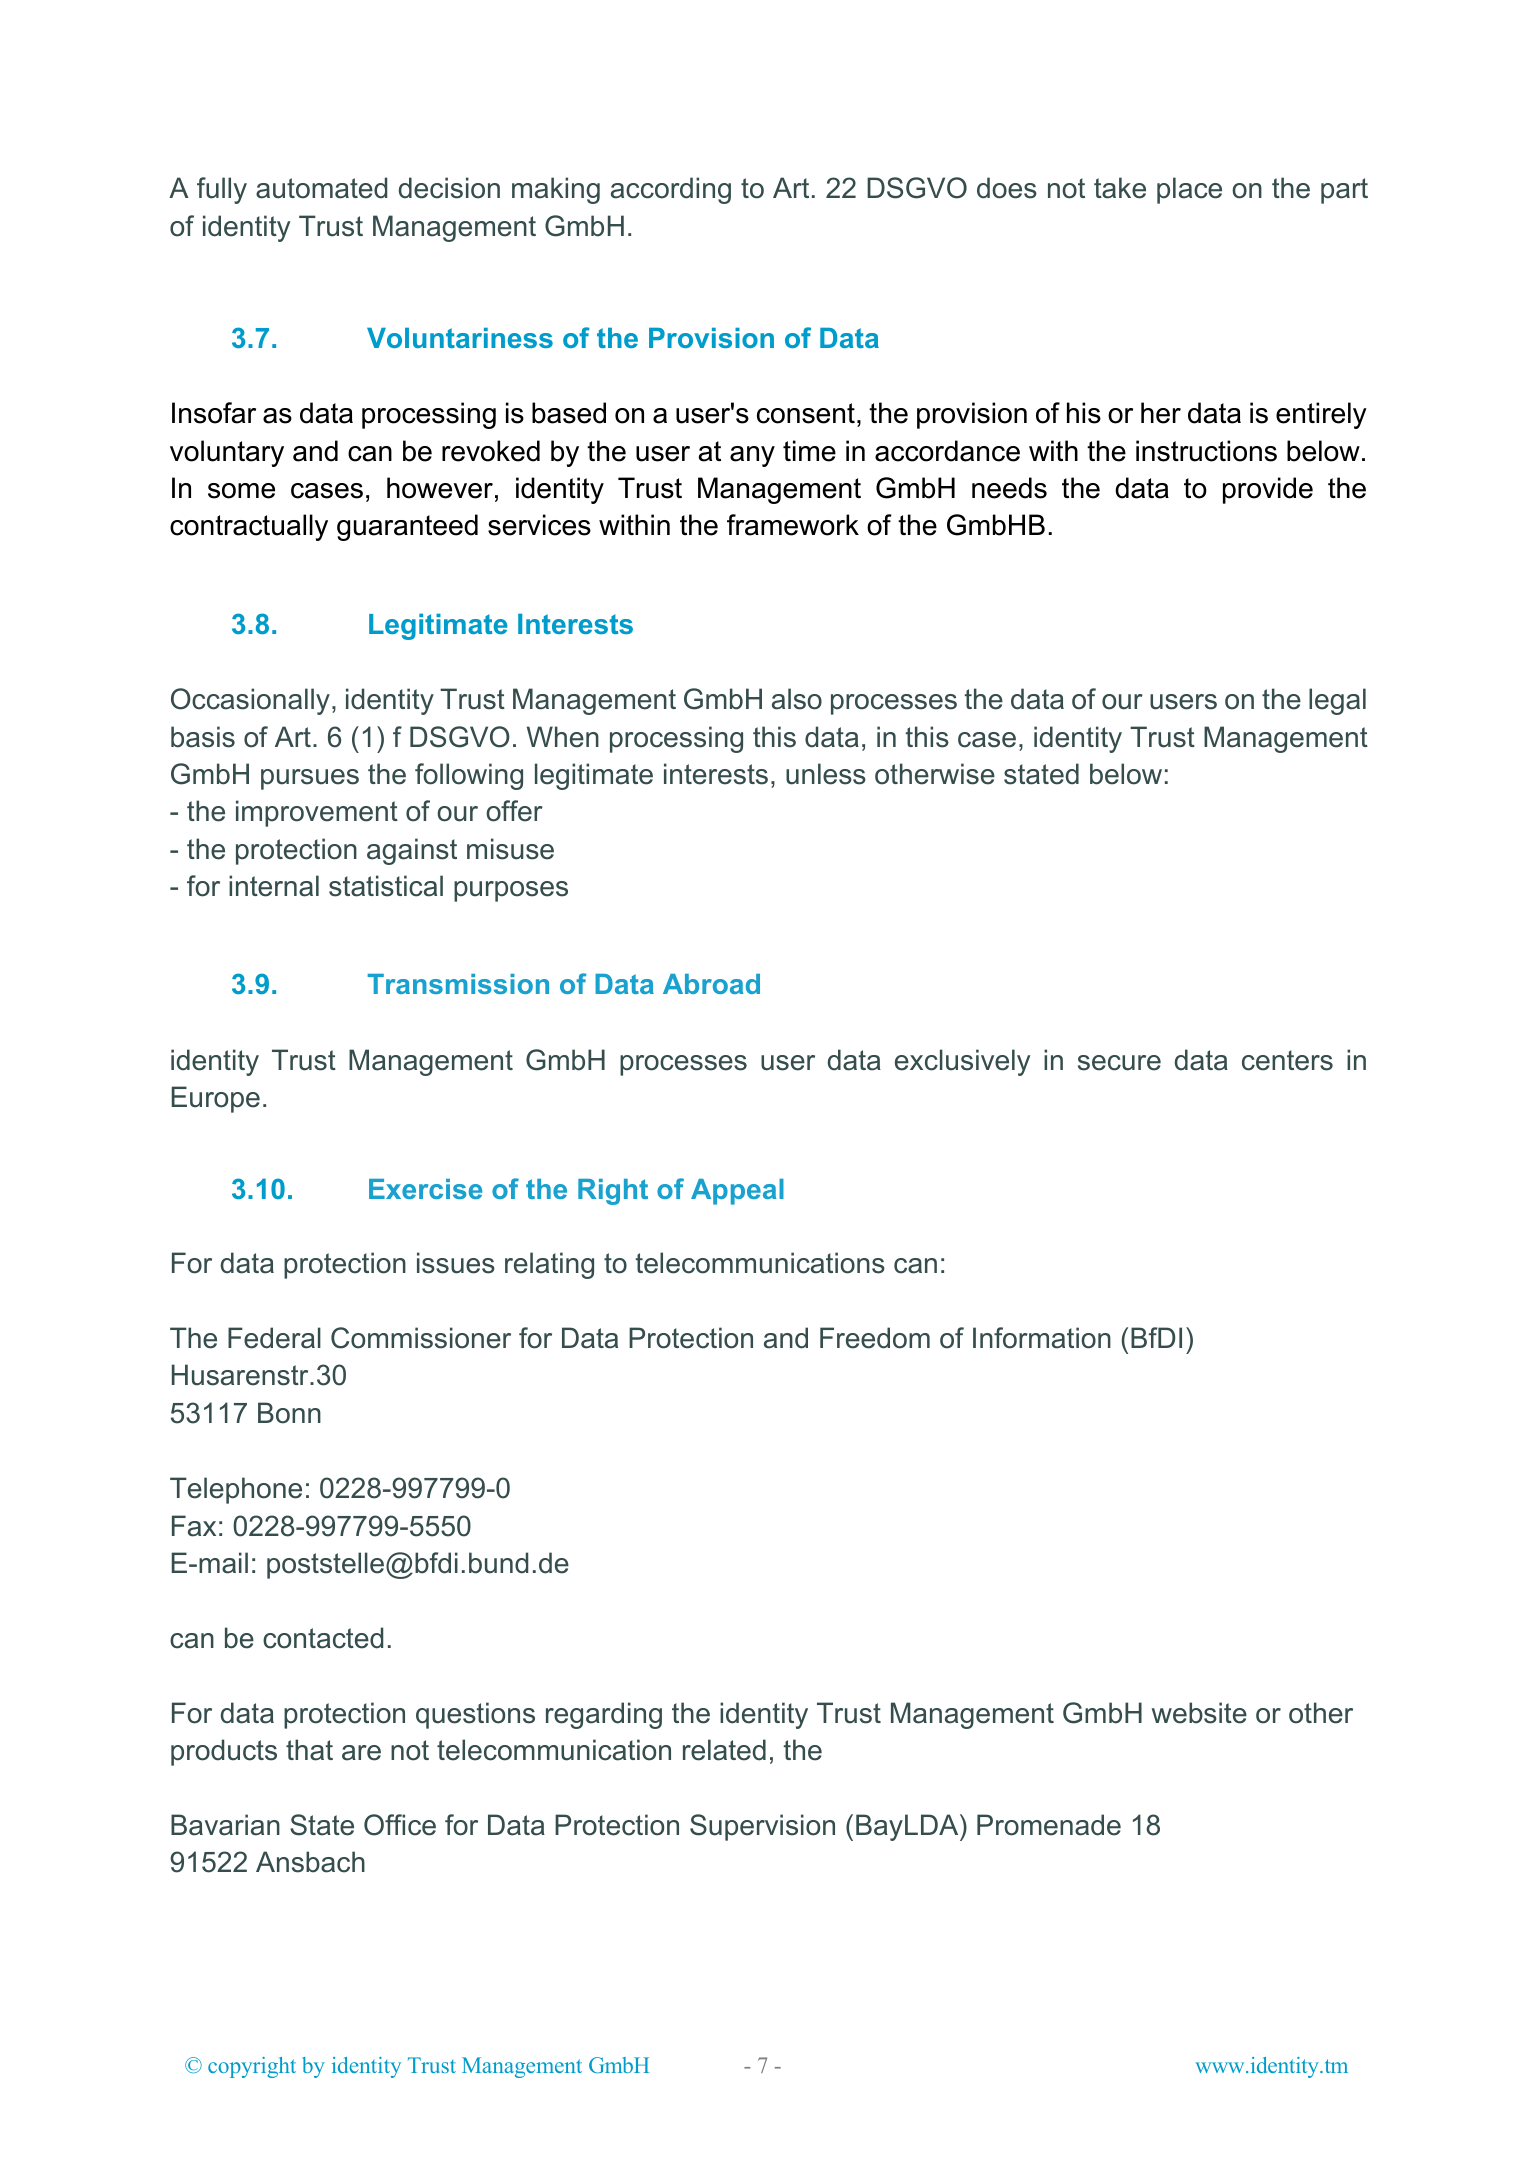 Image resolution: width=1532 pixels, height=2167 pixels. What do you see at coordinates (826, 774) in the image?
I see `unless` at bounding box center [826, 774].
